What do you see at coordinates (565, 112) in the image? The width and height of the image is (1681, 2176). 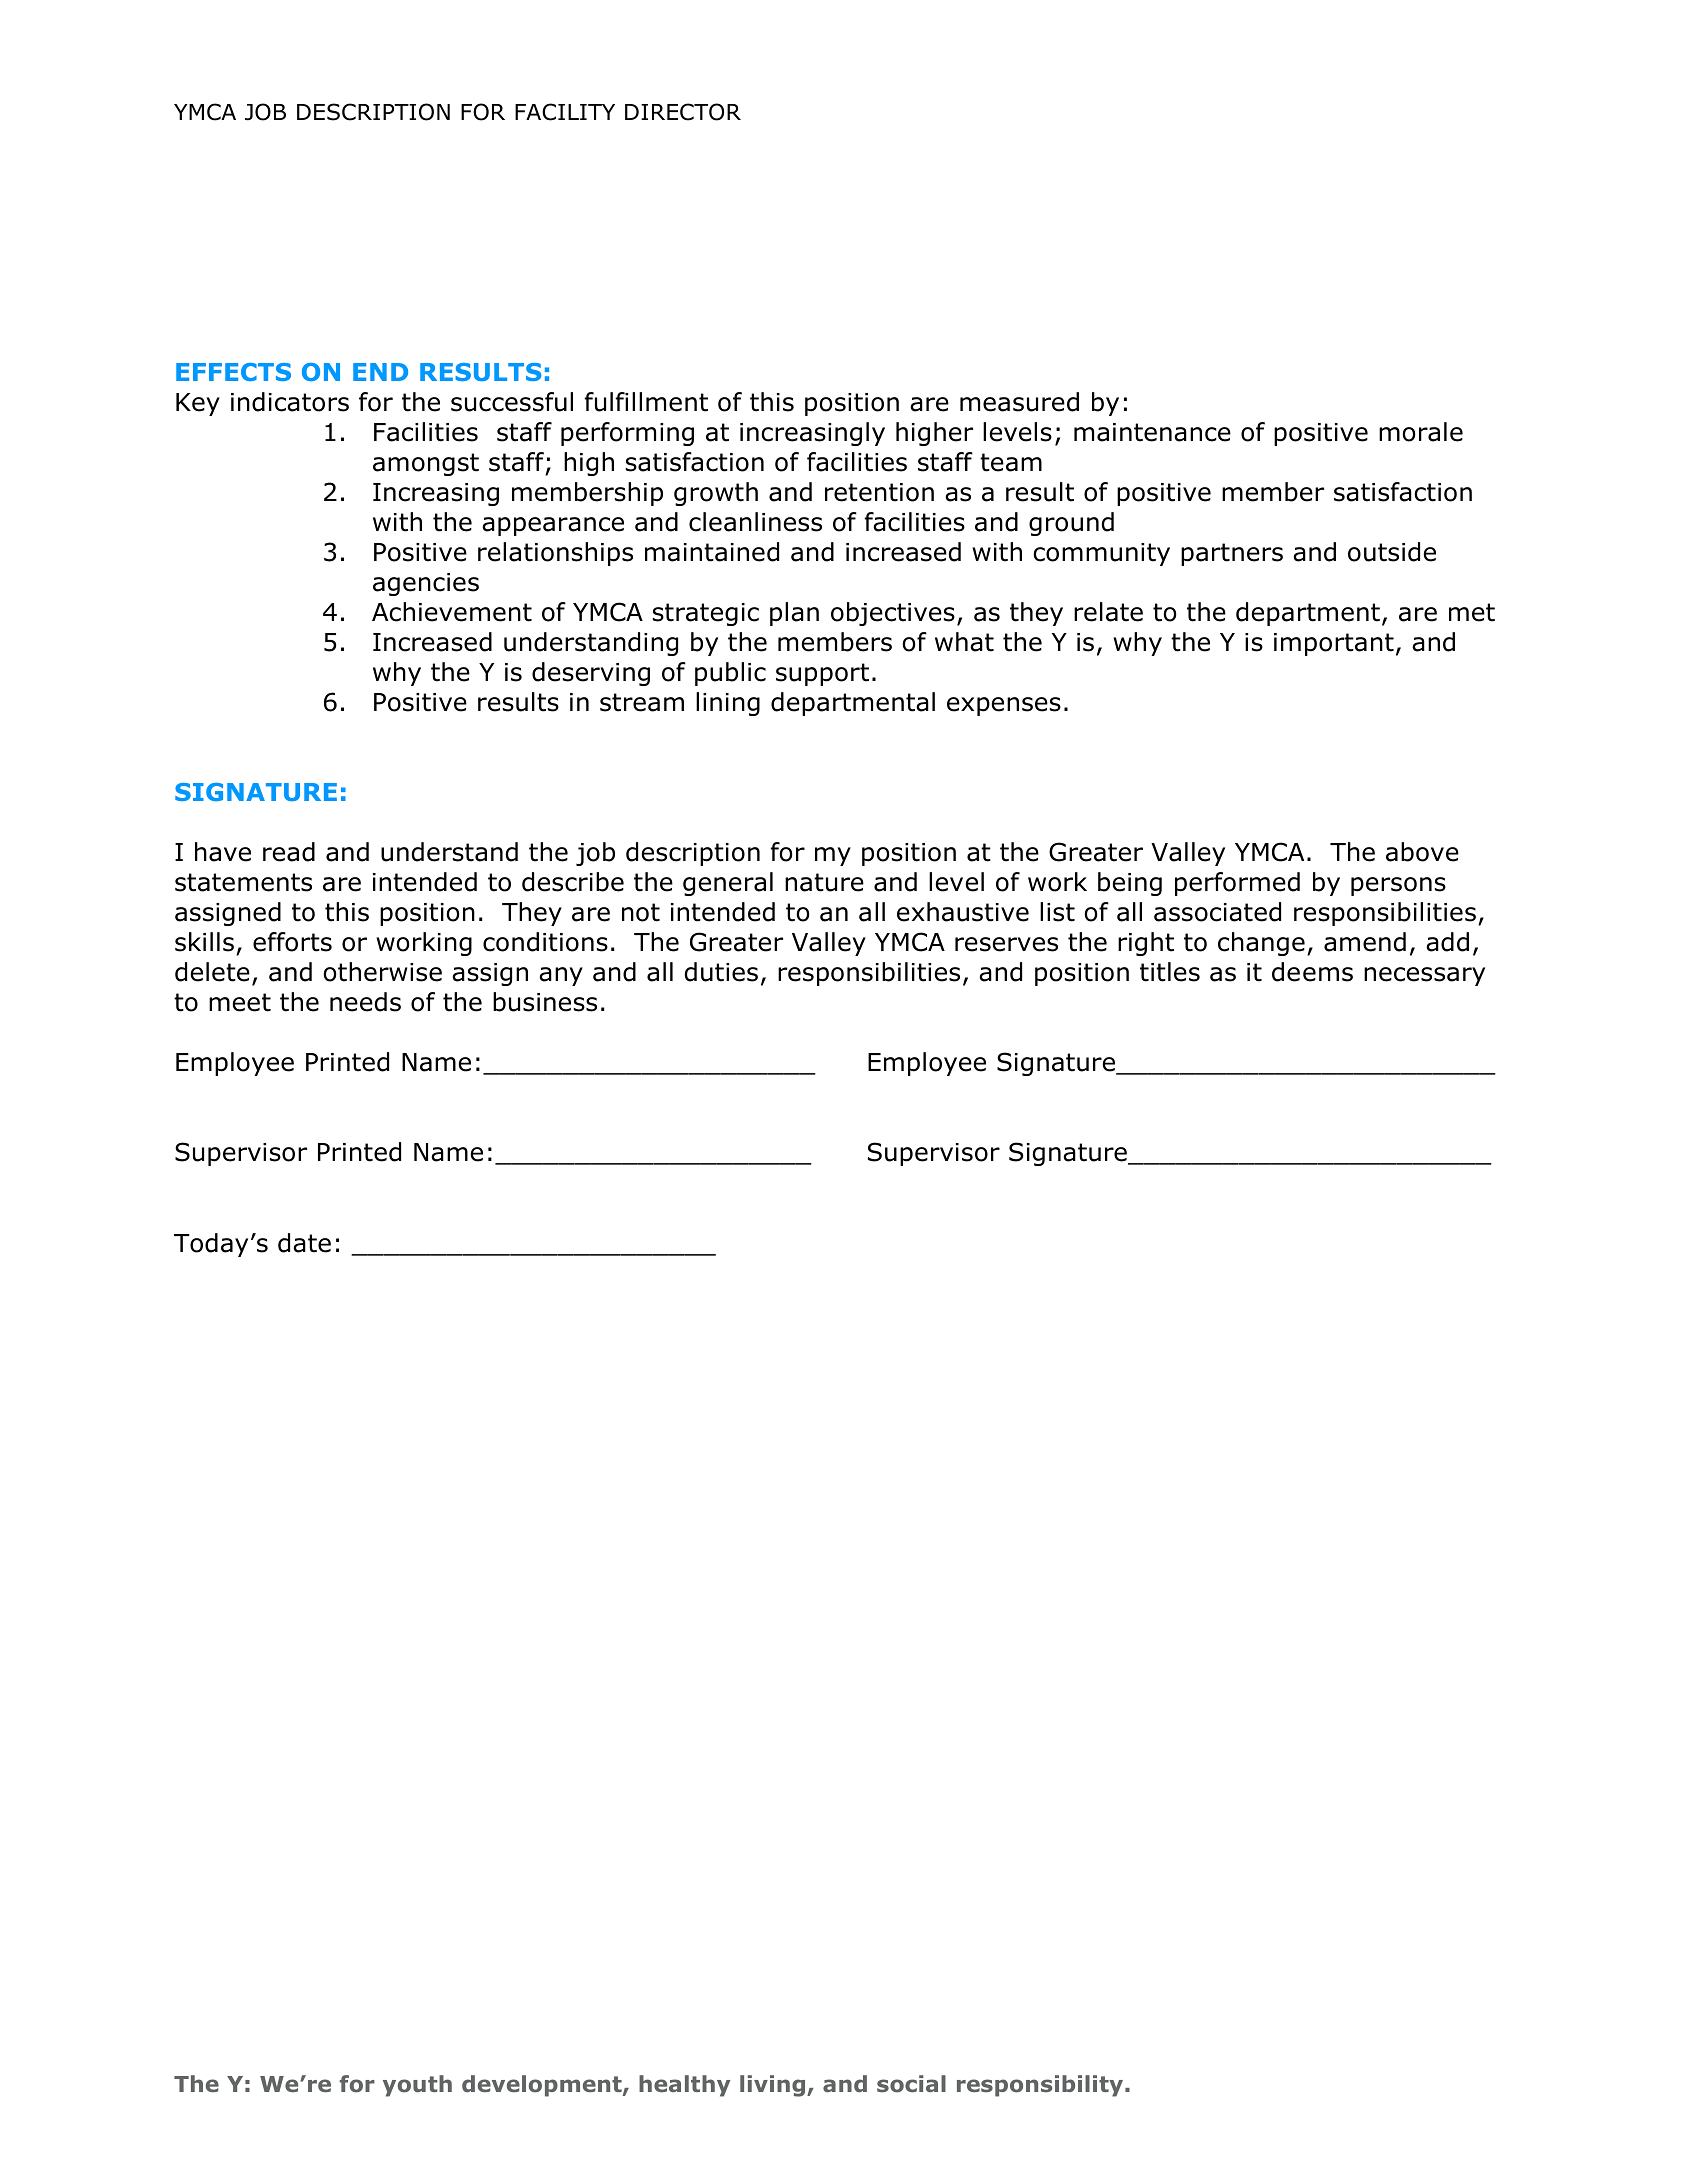 I see `FACILITY` at bounding box center [565, 112].
